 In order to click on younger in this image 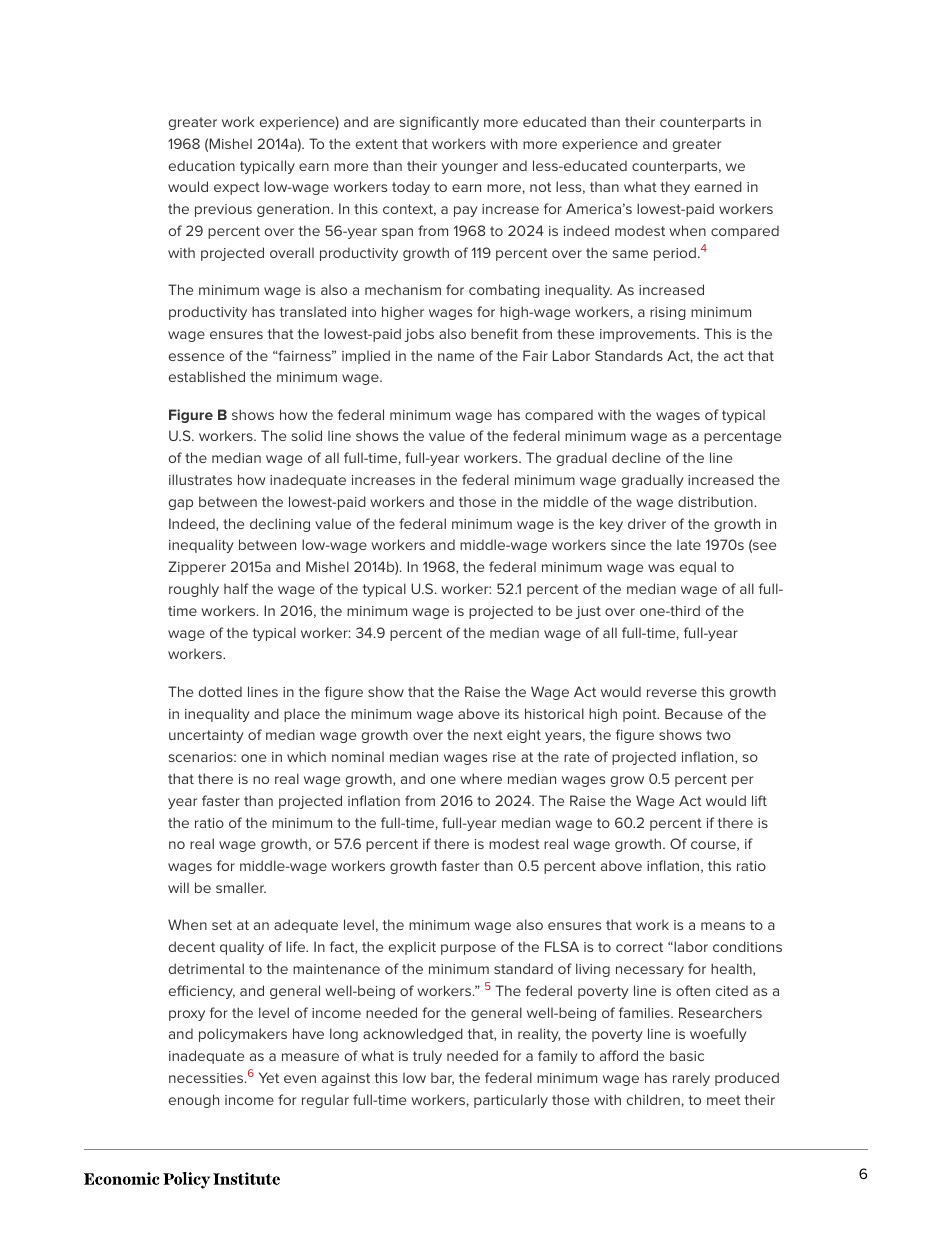, I will do `click(470, 168)`.
